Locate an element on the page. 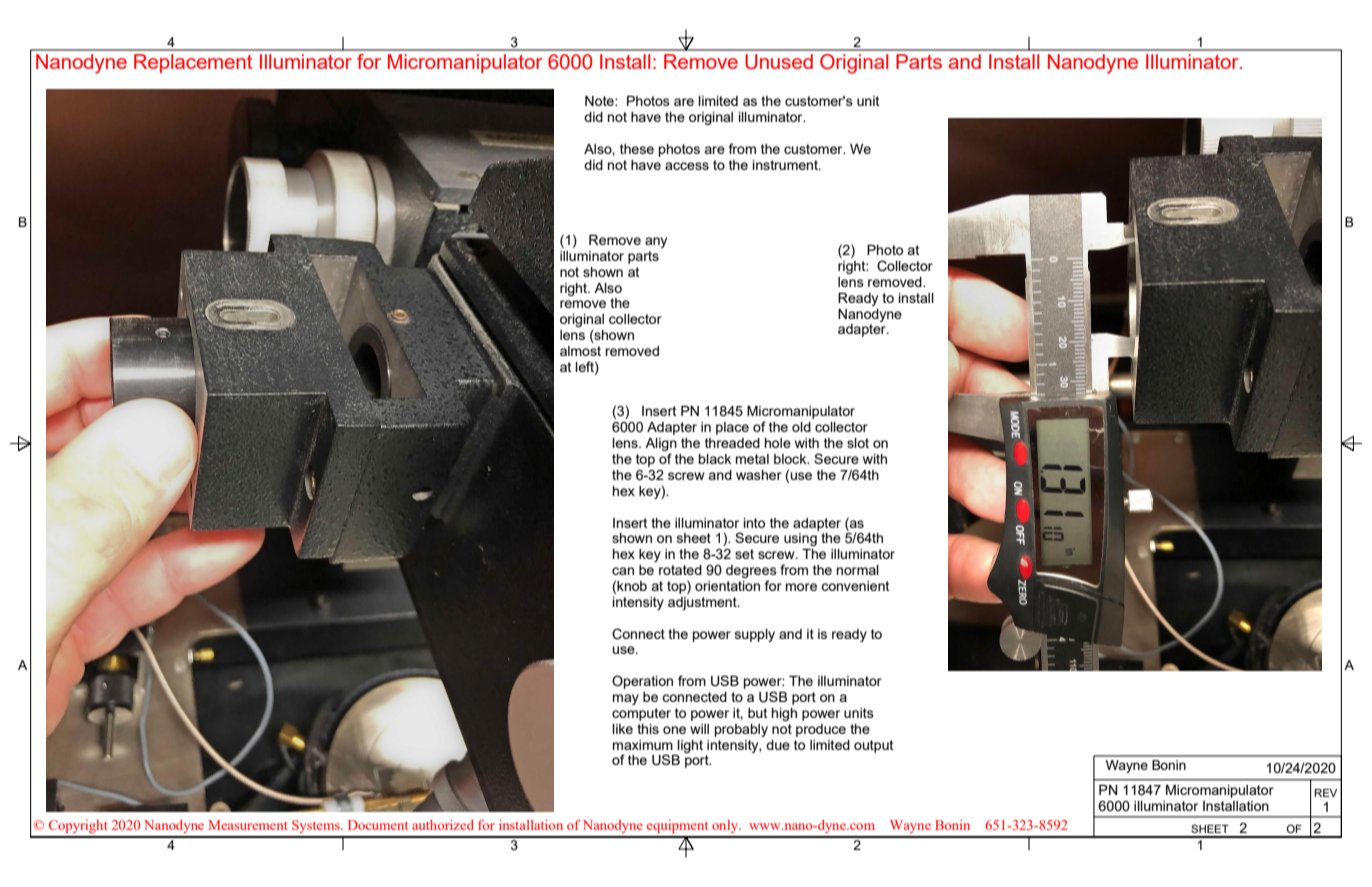 The height and width of the document is (887, 1372). slot is located at coordinates (858, 443).
